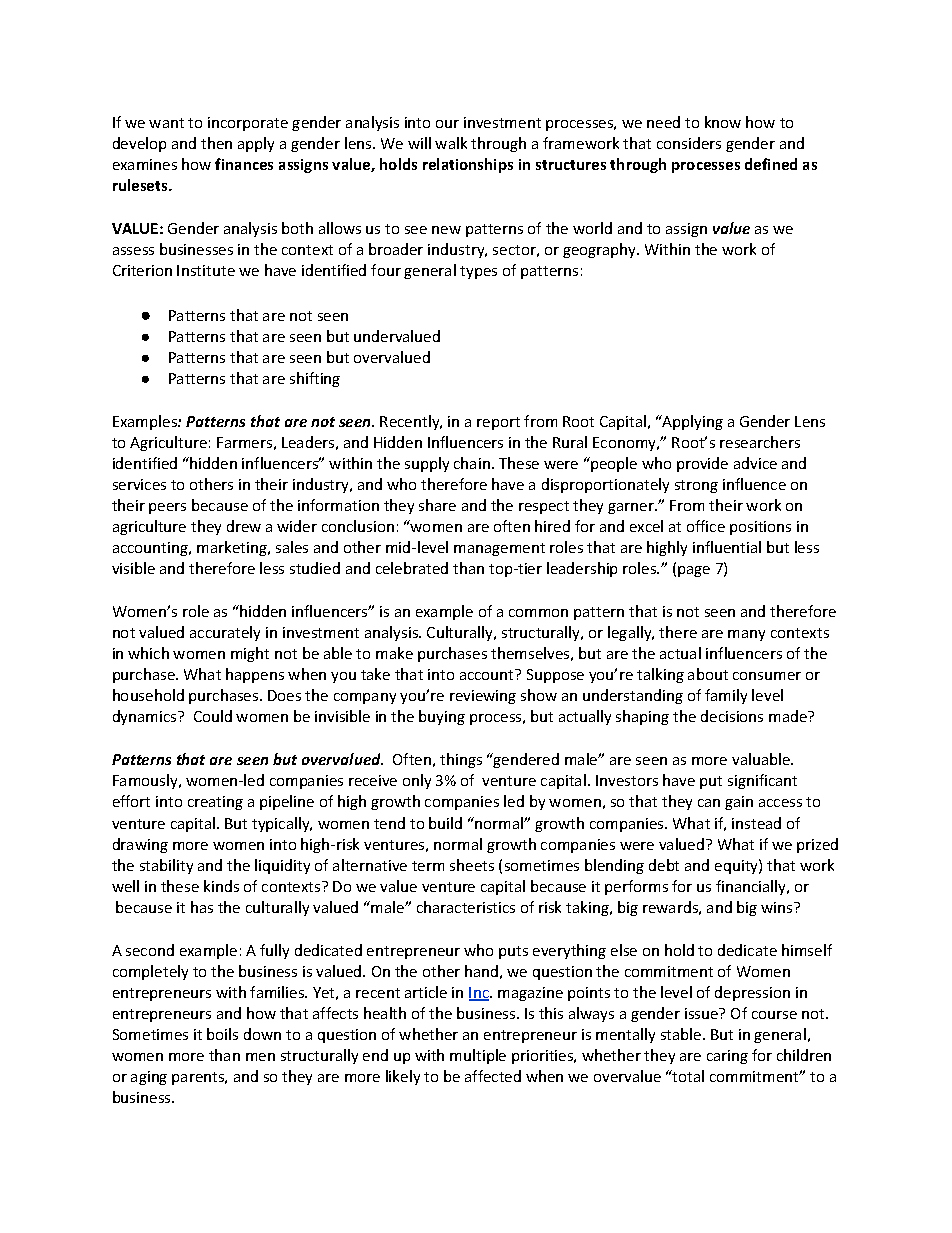  What do you see at coordinates (498, 423) in the screenshot?
I see `report` at bounding box center [498, 423].
